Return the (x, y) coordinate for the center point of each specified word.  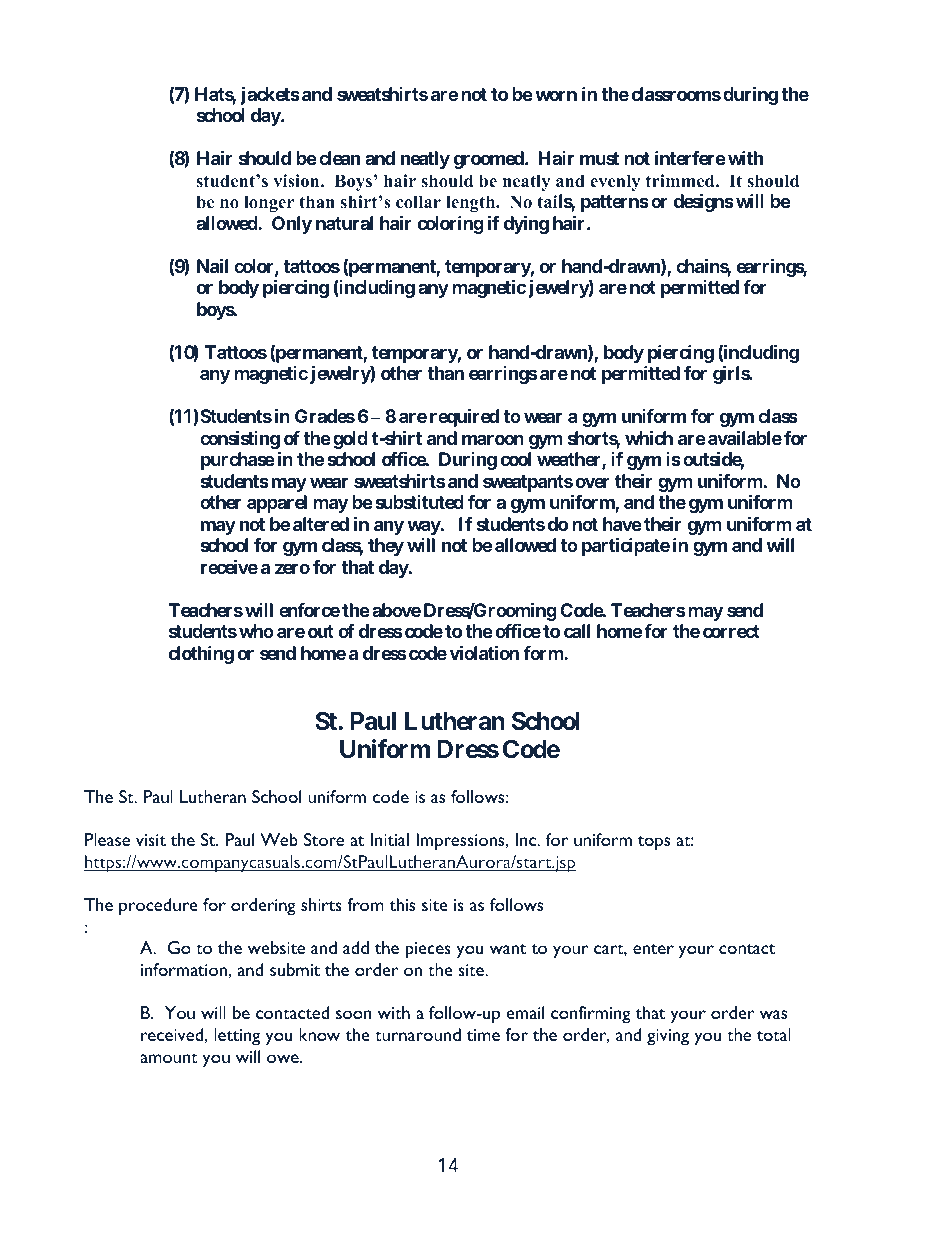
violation (484, 652)
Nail (212, 266)
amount (169, 1058)
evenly (615, 182)
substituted (419, 502)
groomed (490, 160)
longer (269, 203)
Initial (390, 839)
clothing (201, 655)
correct (731, 631)
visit (151, 840)
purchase (238, 461)
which (649, 438)
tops (654, 843)
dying (526, 225)
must (599, 158)
